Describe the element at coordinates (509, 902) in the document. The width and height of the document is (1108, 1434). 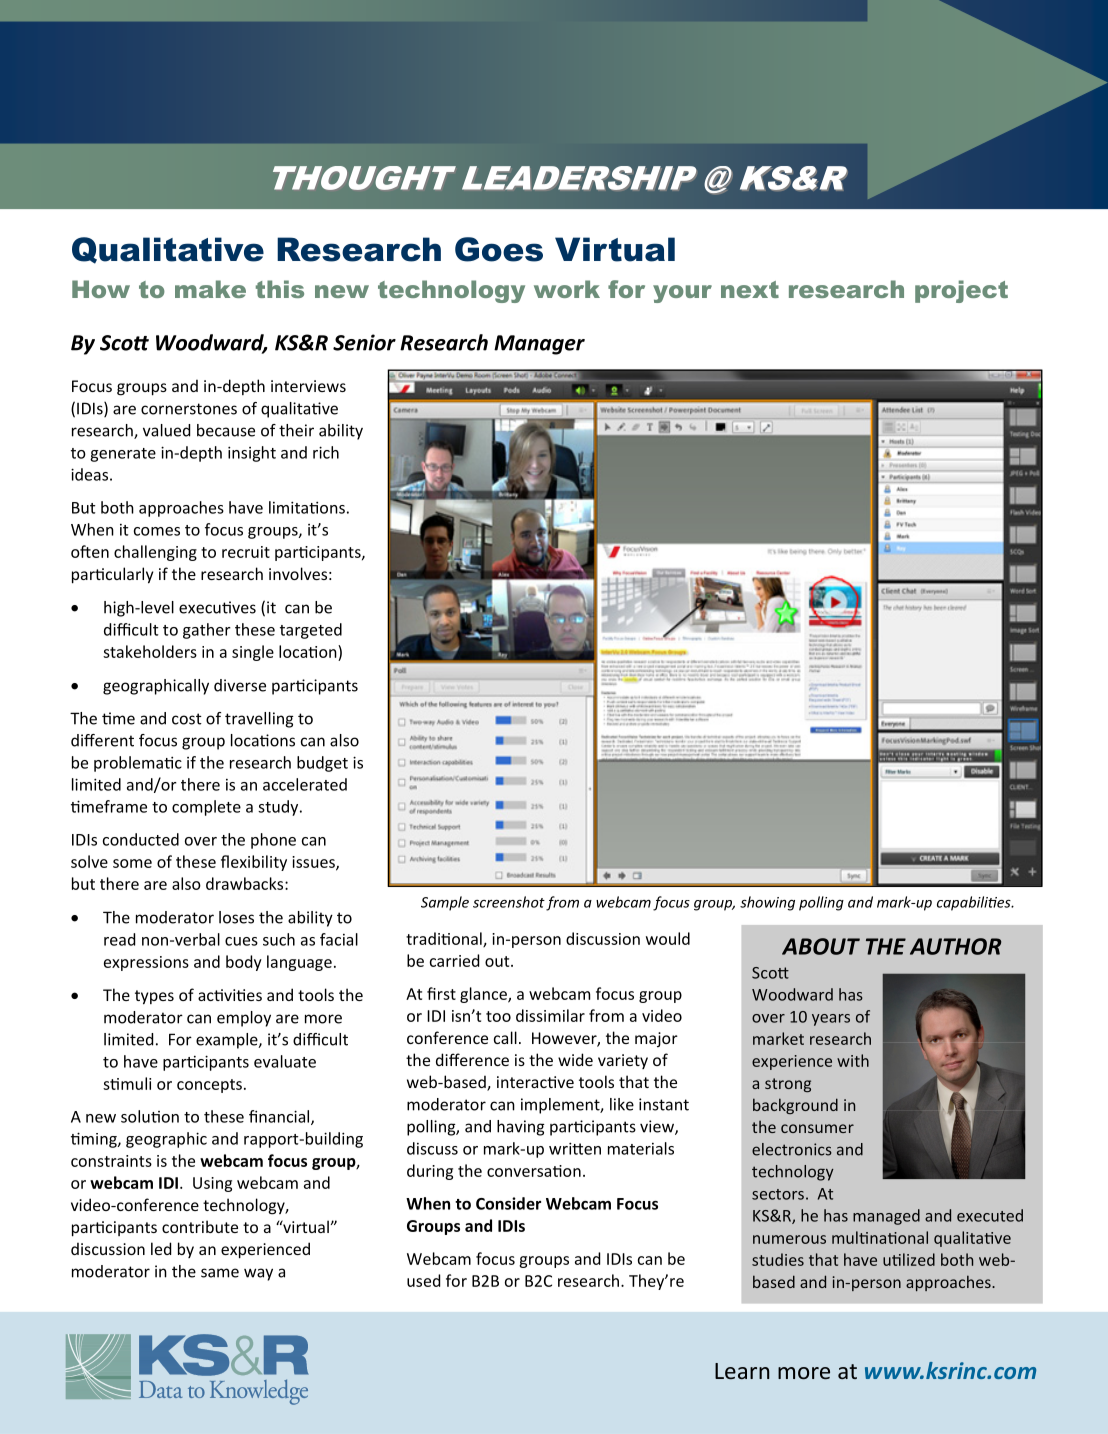
I see `screenshot` at that location.
